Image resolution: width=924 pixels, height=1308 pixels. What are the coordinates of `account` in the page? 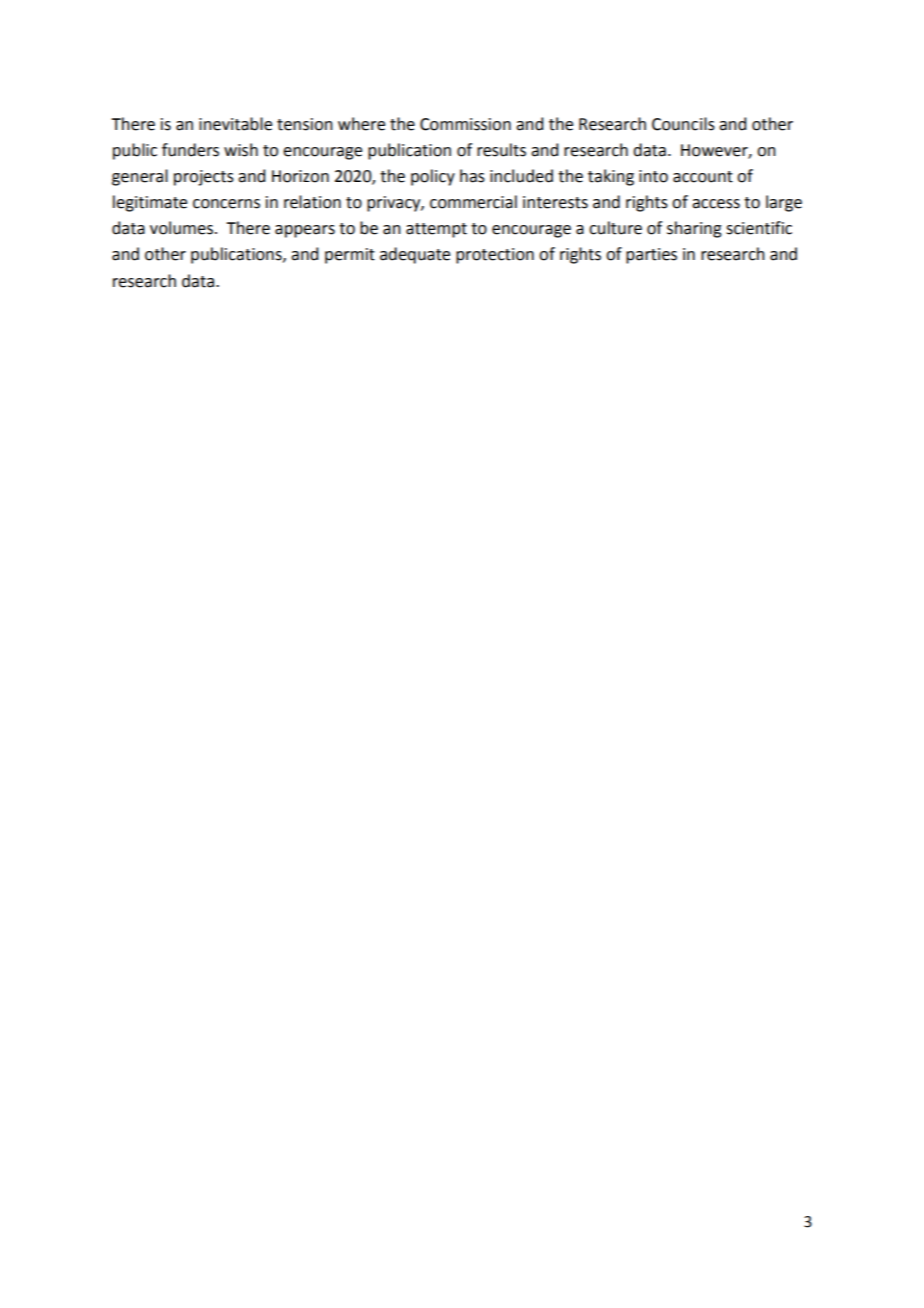 It's located at (703, 177).
